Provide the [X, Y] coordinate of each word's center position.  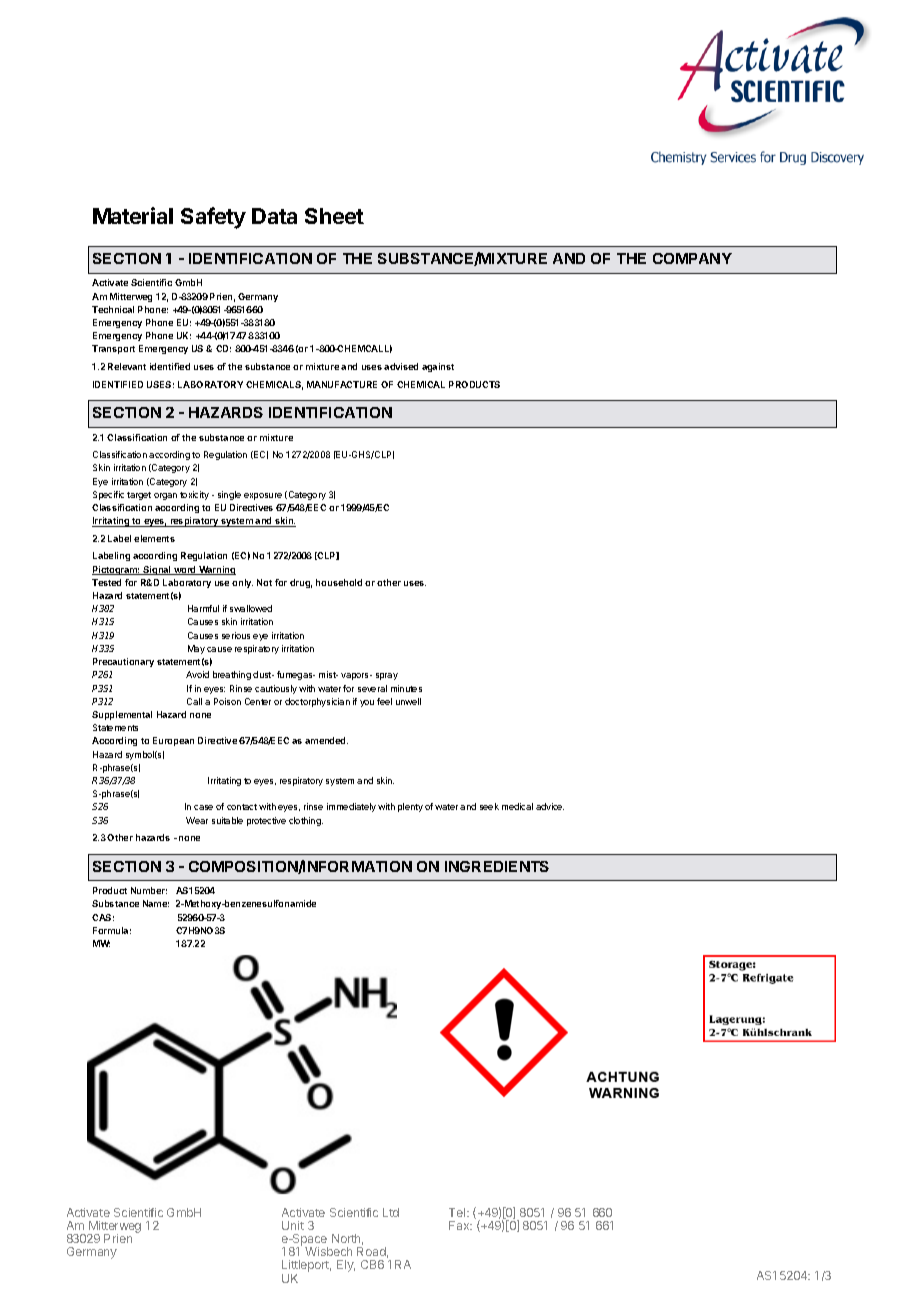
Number [149, 890]
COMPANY [692, 258]
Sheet [334, 216]
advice [550, 806]
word [185, 570]
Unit [293, 1225]
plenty [410, 807]
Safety [213, 218]
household [339, 582]
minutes [406, 688]
